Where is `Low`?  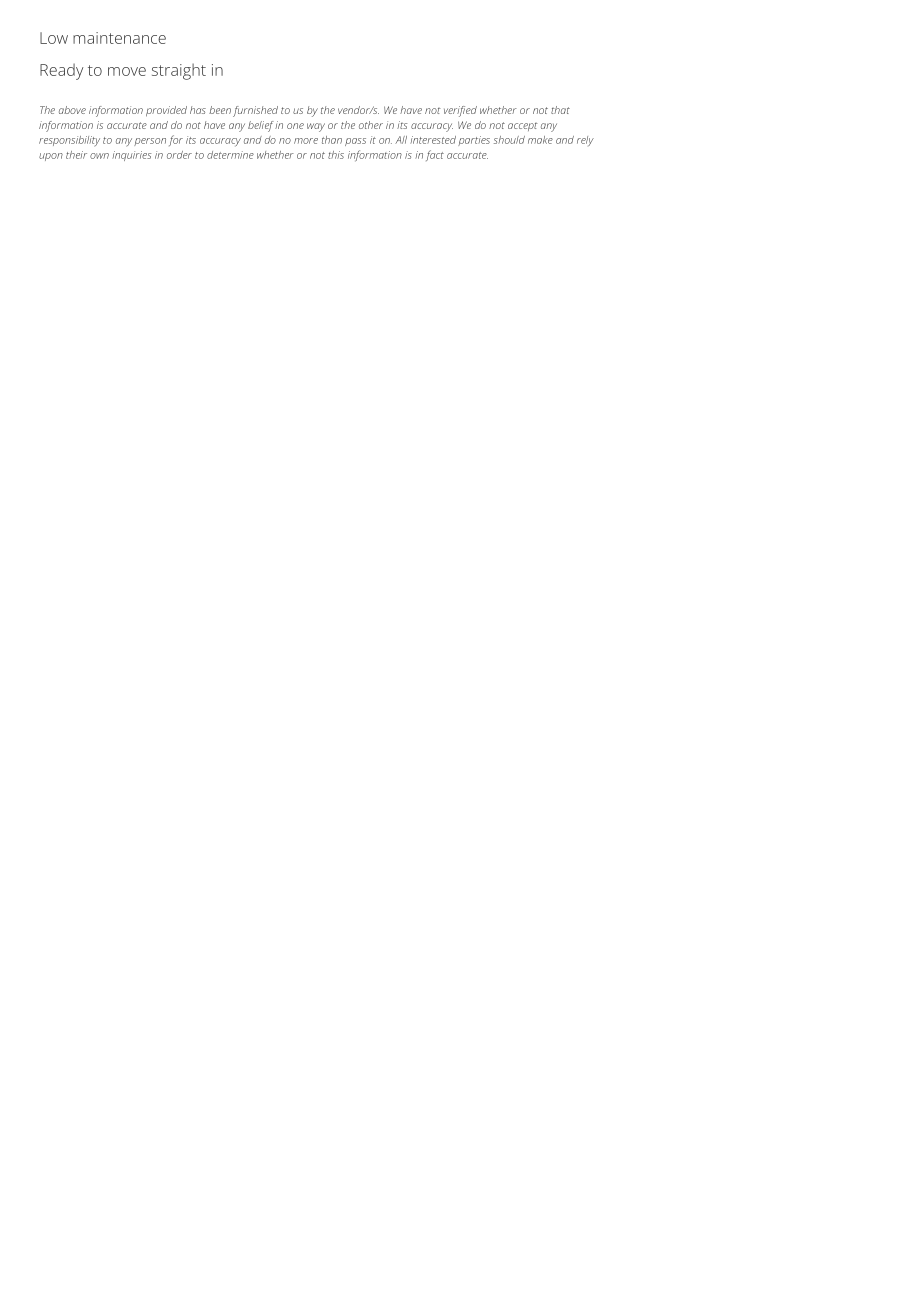
Low is located at coordinates (54, 38).
